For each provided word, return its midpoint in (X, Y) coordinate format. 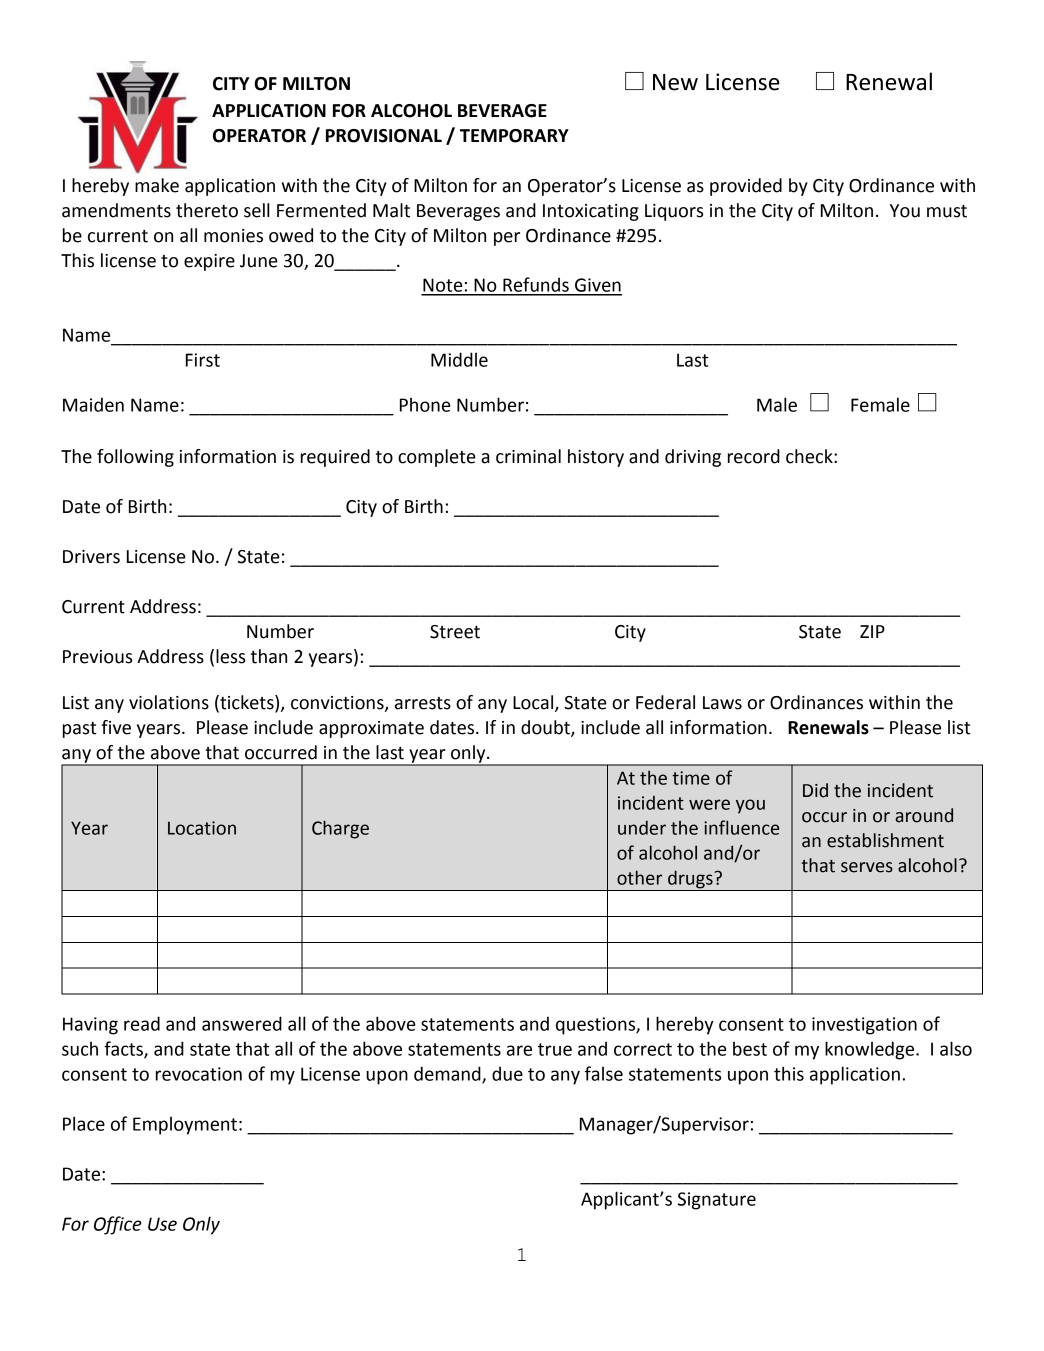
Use (162, 1224)
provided (746, 187)
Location (202, 828)
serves (867, 867)
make (157, 185)
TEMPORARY (514, 136)
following (135, 458)
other (639, 877)
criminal (528, 456)
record (754, 456)
